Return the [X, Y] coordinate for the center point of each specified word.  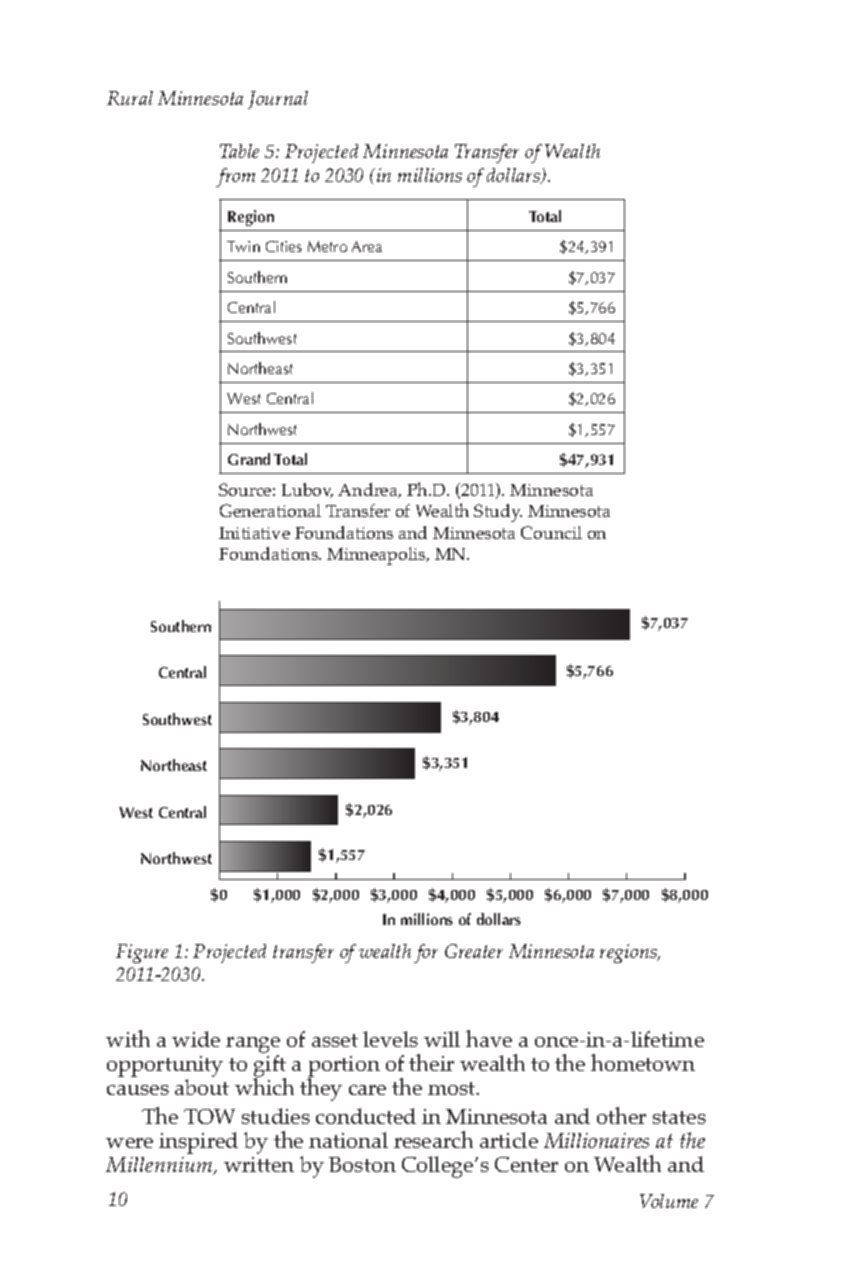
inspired [198, 1143]
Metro [327, 246]
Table [239, 151]
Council [551, 532]
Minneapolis [377, 556]
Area [367, 246]
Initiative [254, 533]
